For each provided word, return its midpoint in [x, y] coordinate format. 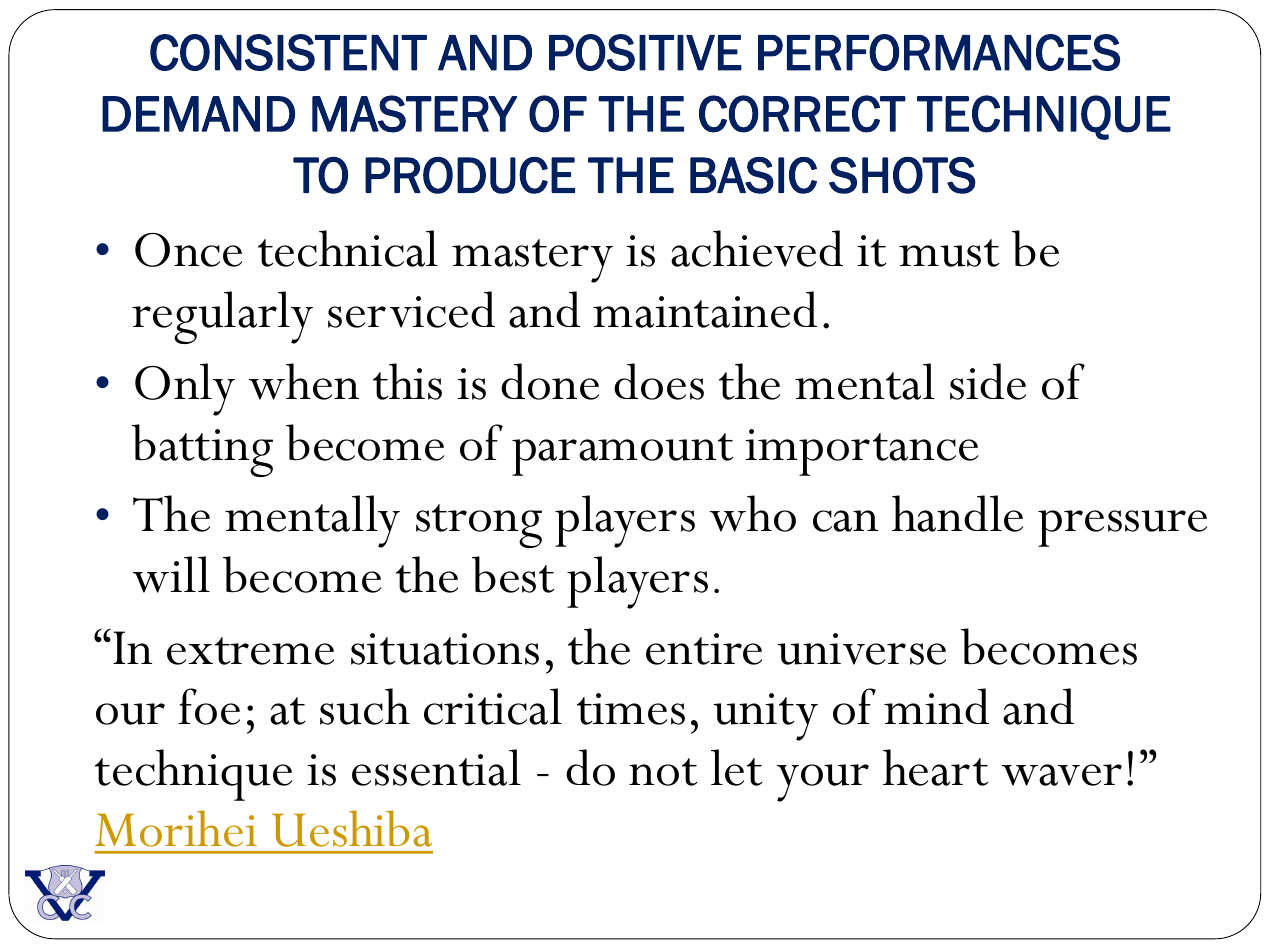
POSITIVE [645, 52]
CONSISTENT [288, 52]
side [988, 381]
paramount [623, 454]
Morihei [176, 828]
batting [202, 450]
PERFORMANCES [939, 52]
